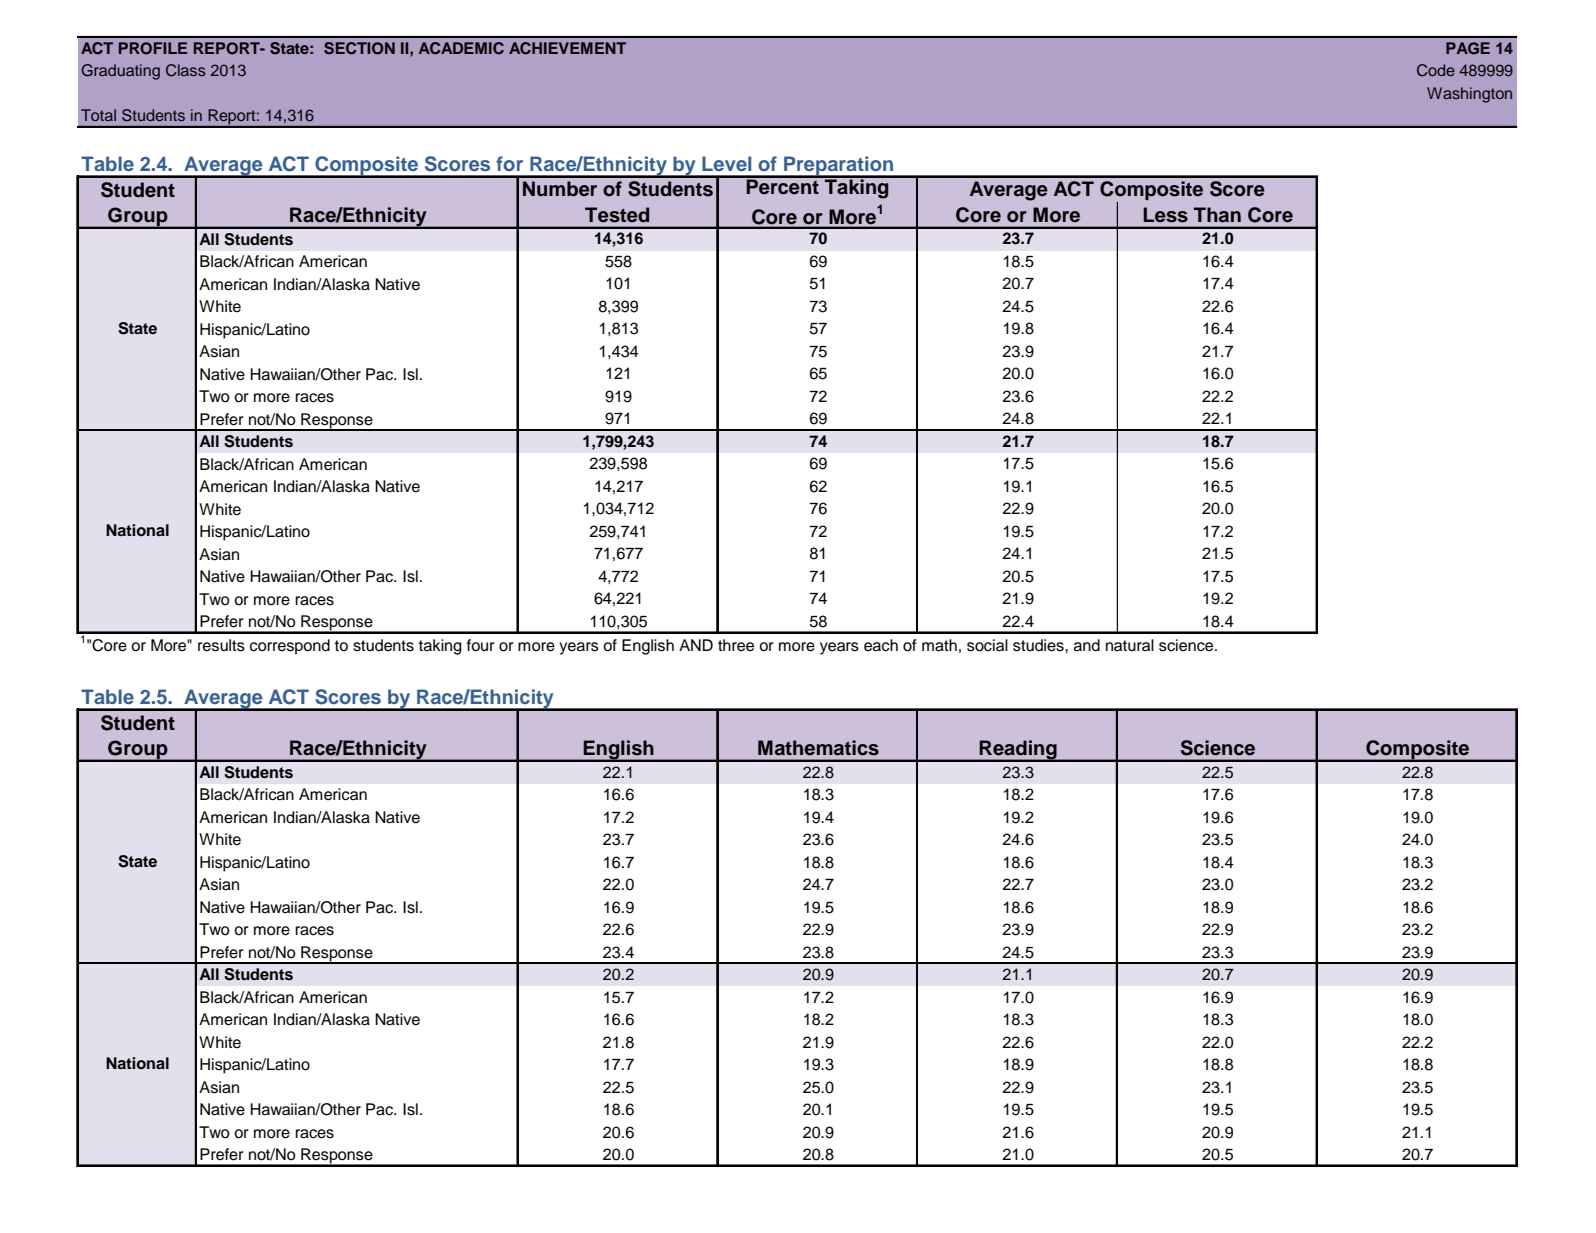 The width and height of the page is (1596, 1233). I want to click on Code, so click(1436, 70).
